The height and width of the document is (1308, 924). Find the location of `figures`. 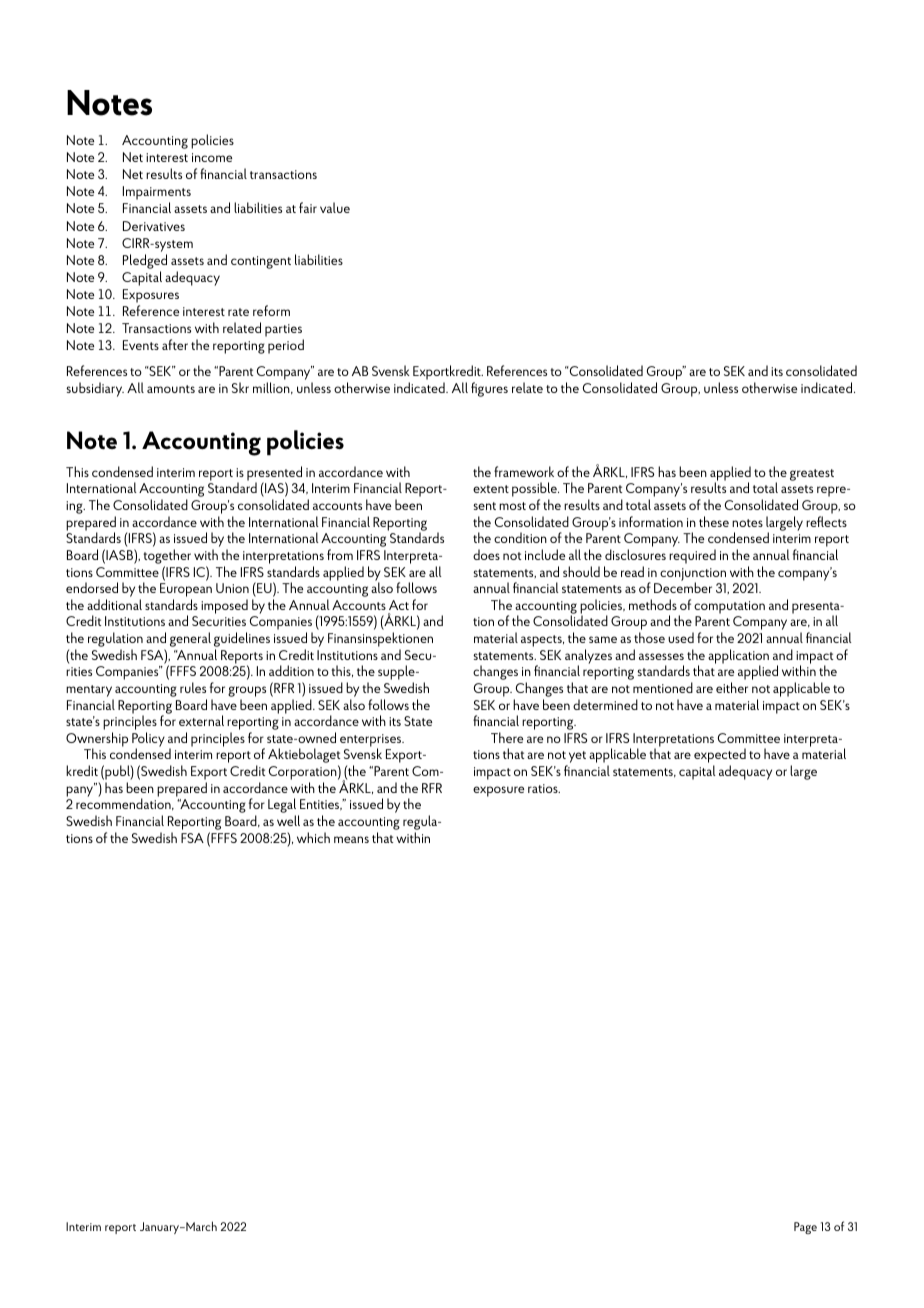

figures is located at coordinates (489, 389).
